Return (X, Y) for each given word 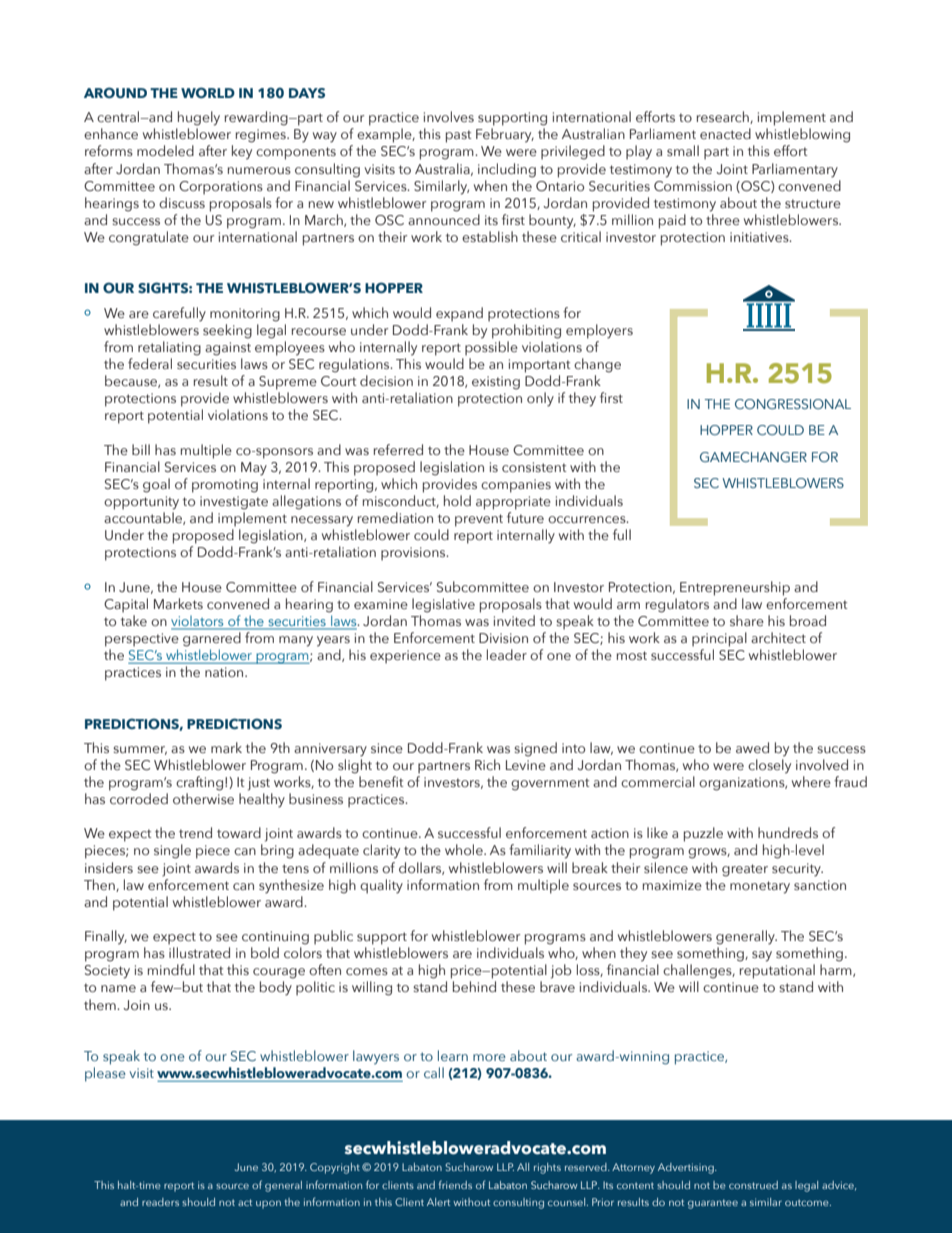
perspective (142, 640)
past (459, 136)
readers (160, 1202)
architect (778, 638)
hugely (199, 118)
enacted (725, 134)
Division (503, 638)
